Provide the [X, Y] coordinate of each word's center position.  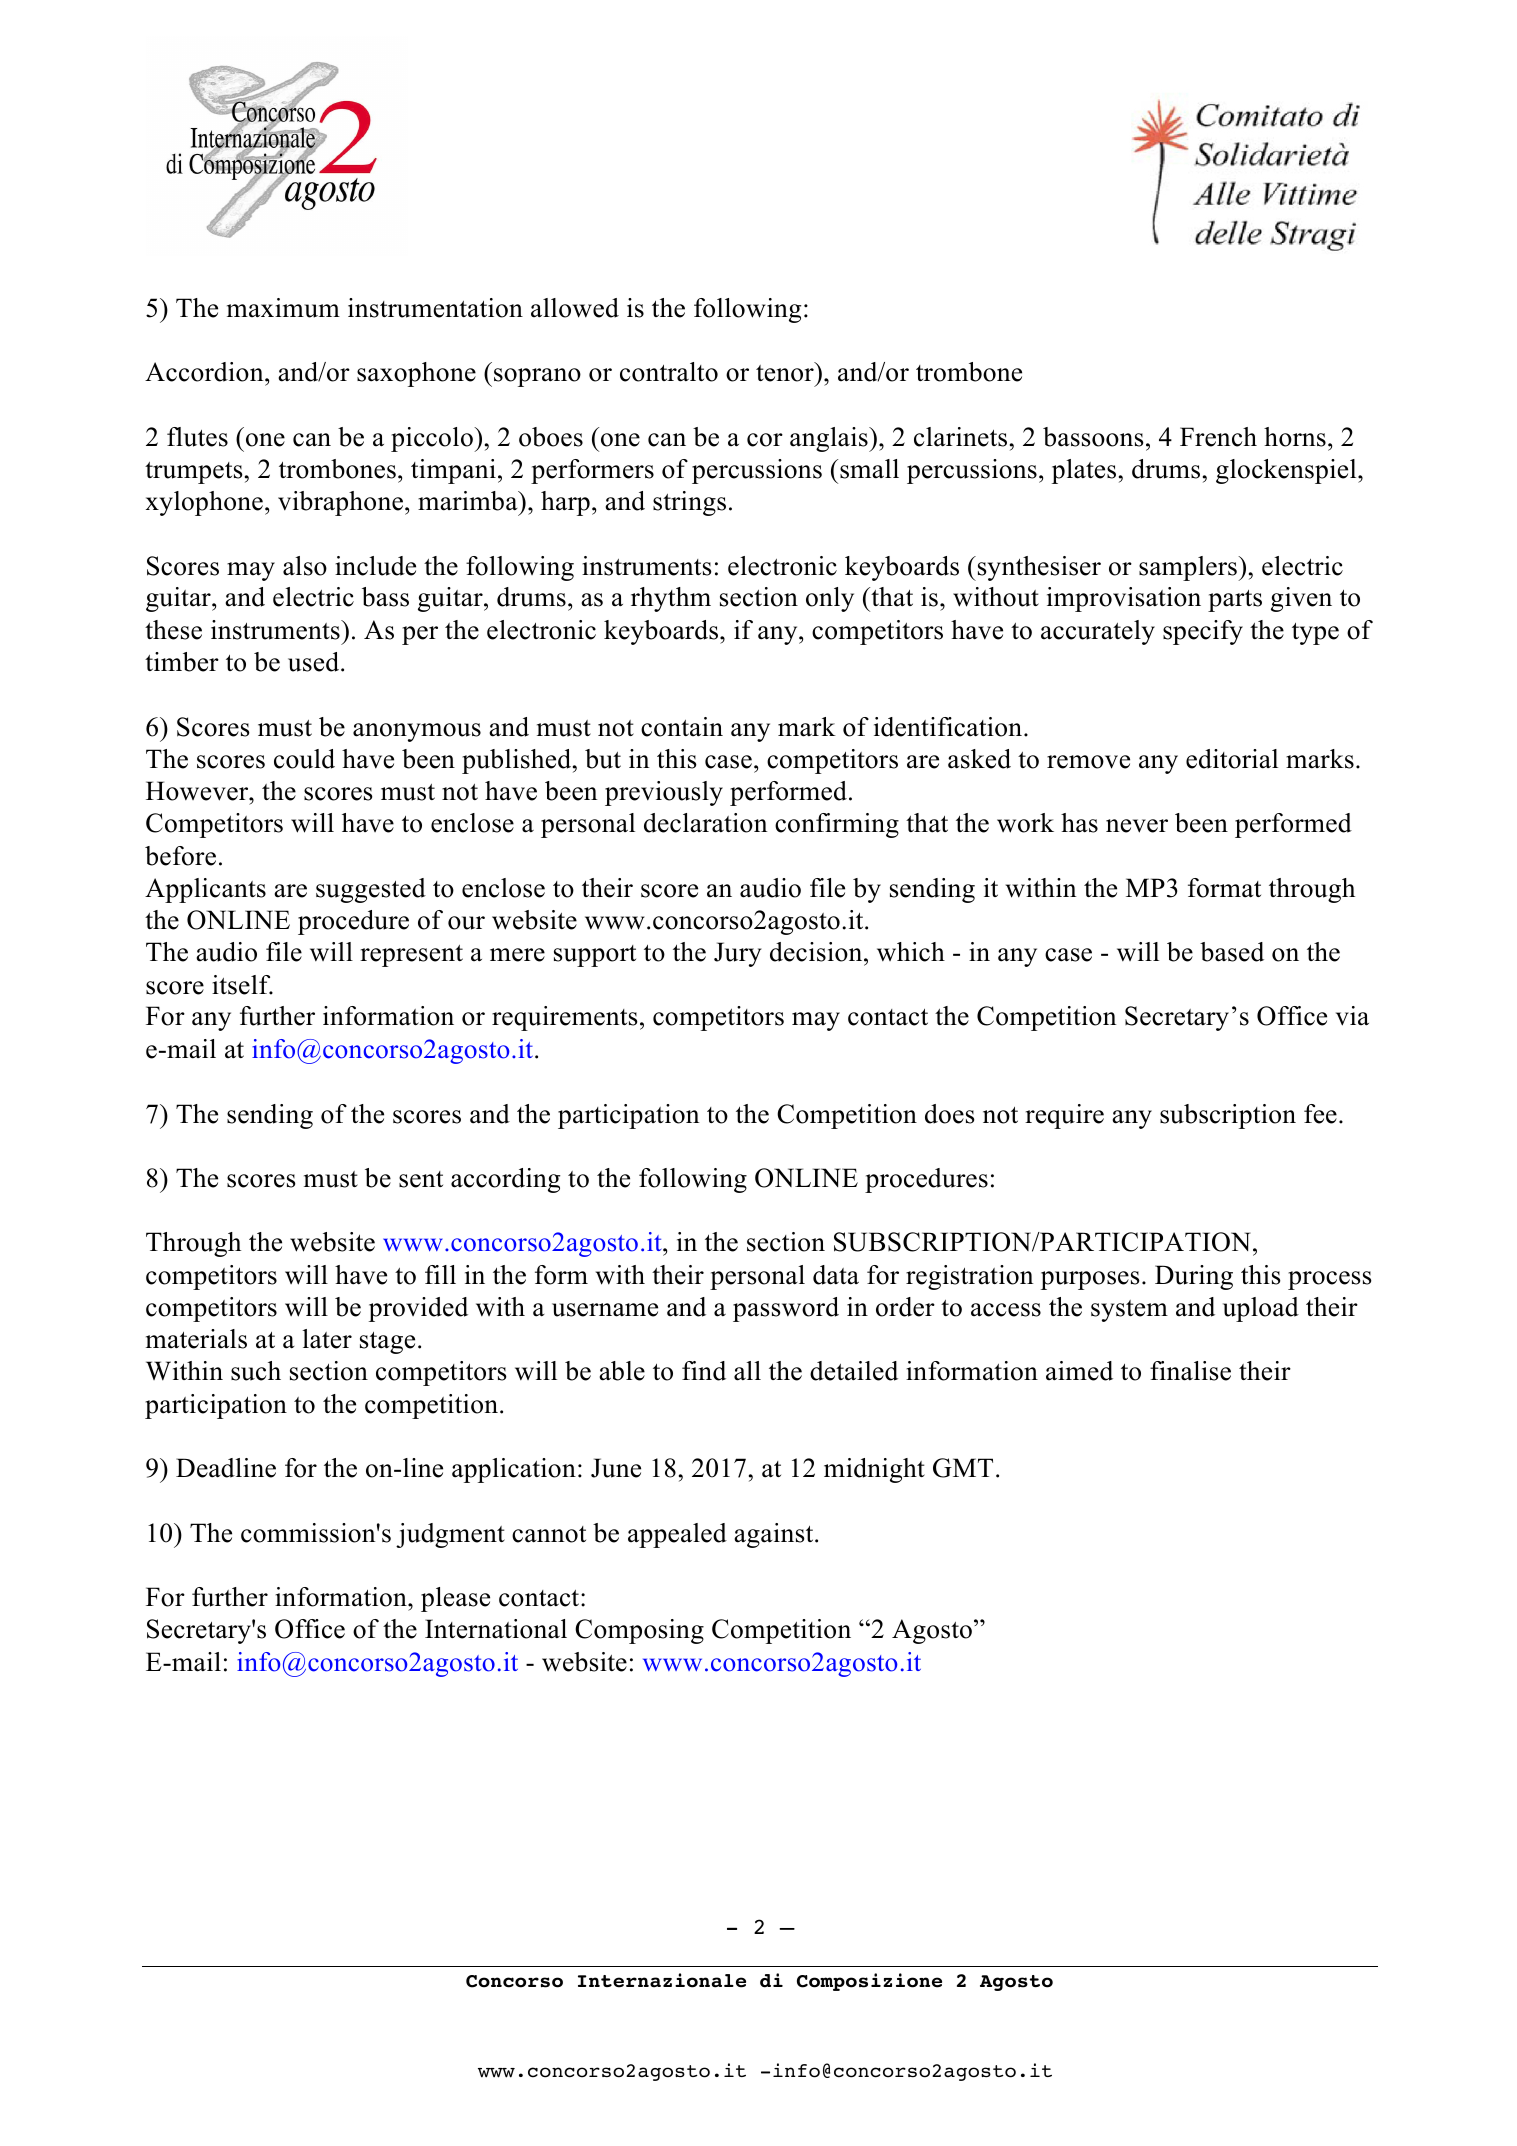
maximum [283, 308]
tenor [786, 372]
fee [1320, 1114]
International [496, 1629]
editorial [1232, 759]
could [304, 759]
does [950, 1114]
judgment [450, 1535]
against [775, 1535]
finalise [1190, 1371]
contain [682, 727]
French [1218, 437]
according [505, 1180]
